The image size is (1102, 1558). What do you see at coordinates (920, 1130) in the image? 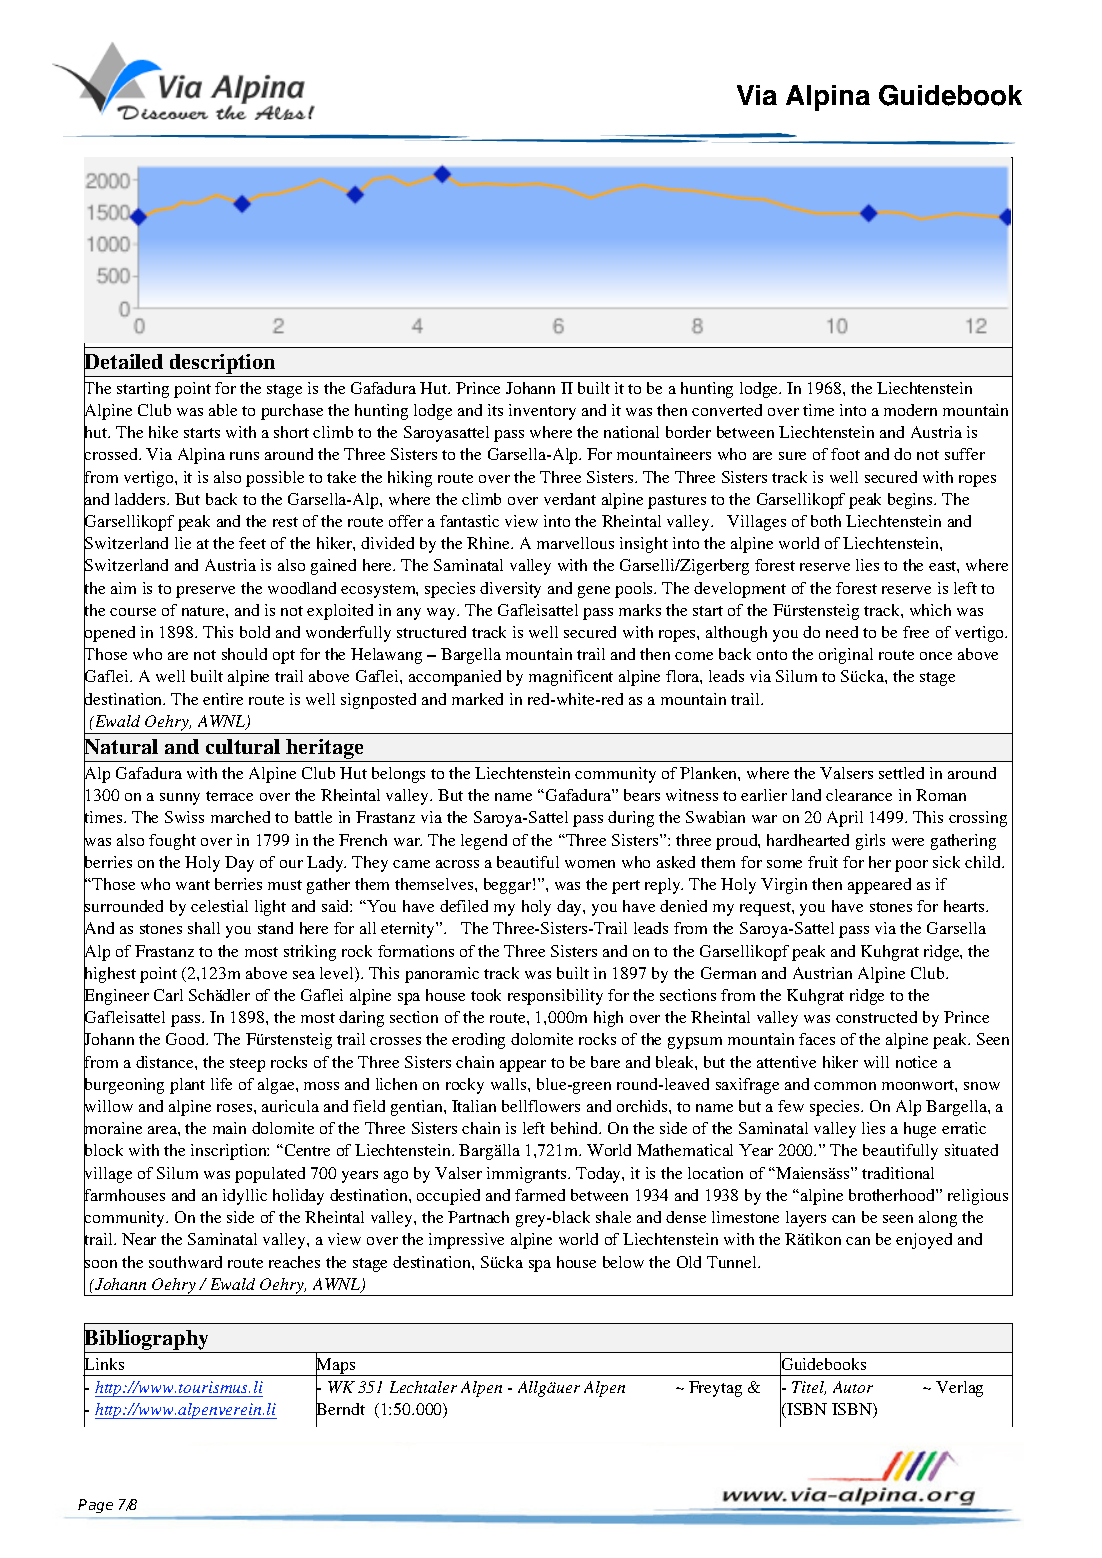
I see `huge` at bounding box center [920, 1130].
